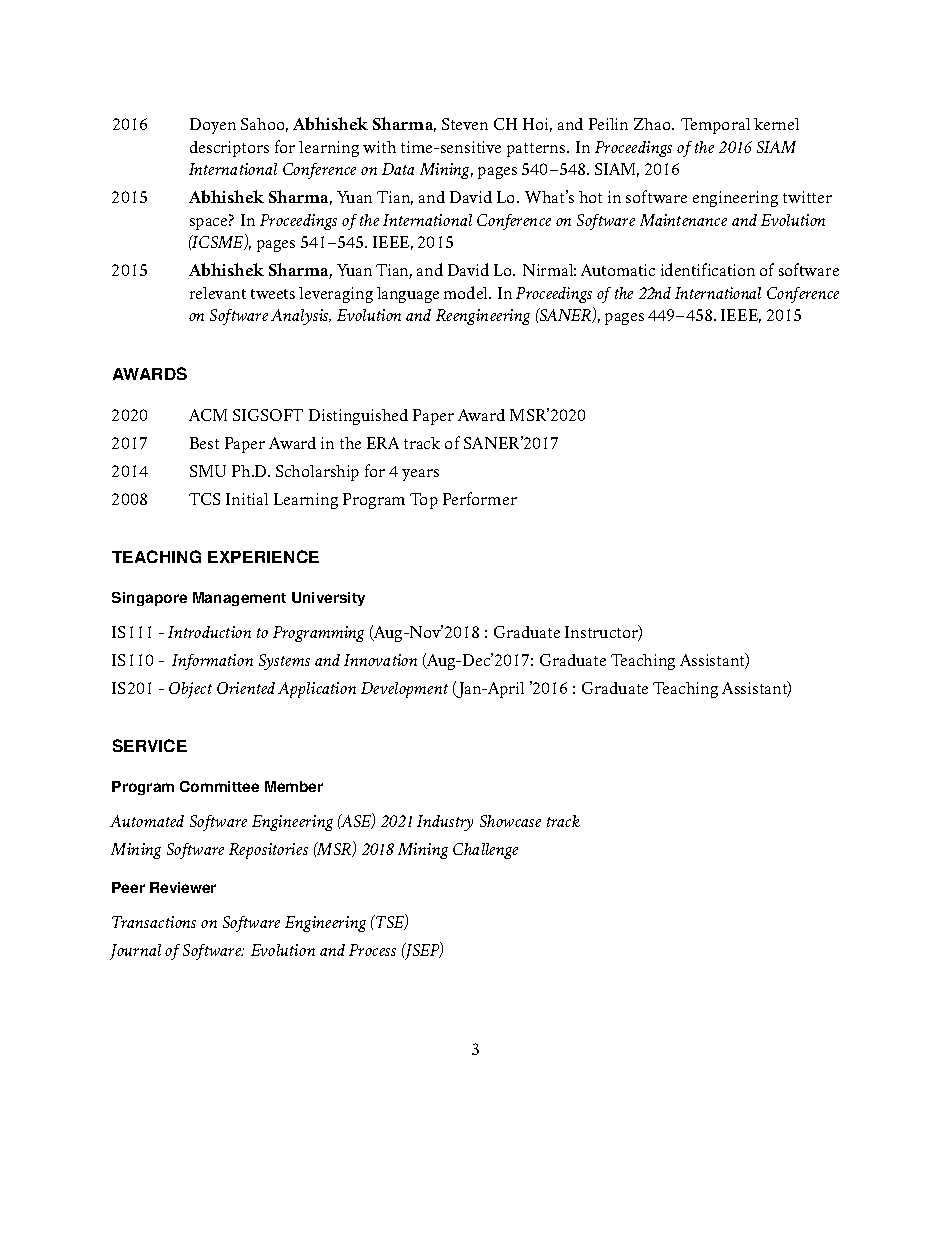 This image has height=1233, width=952. I want to click on Transactions, so click(154, 922).
